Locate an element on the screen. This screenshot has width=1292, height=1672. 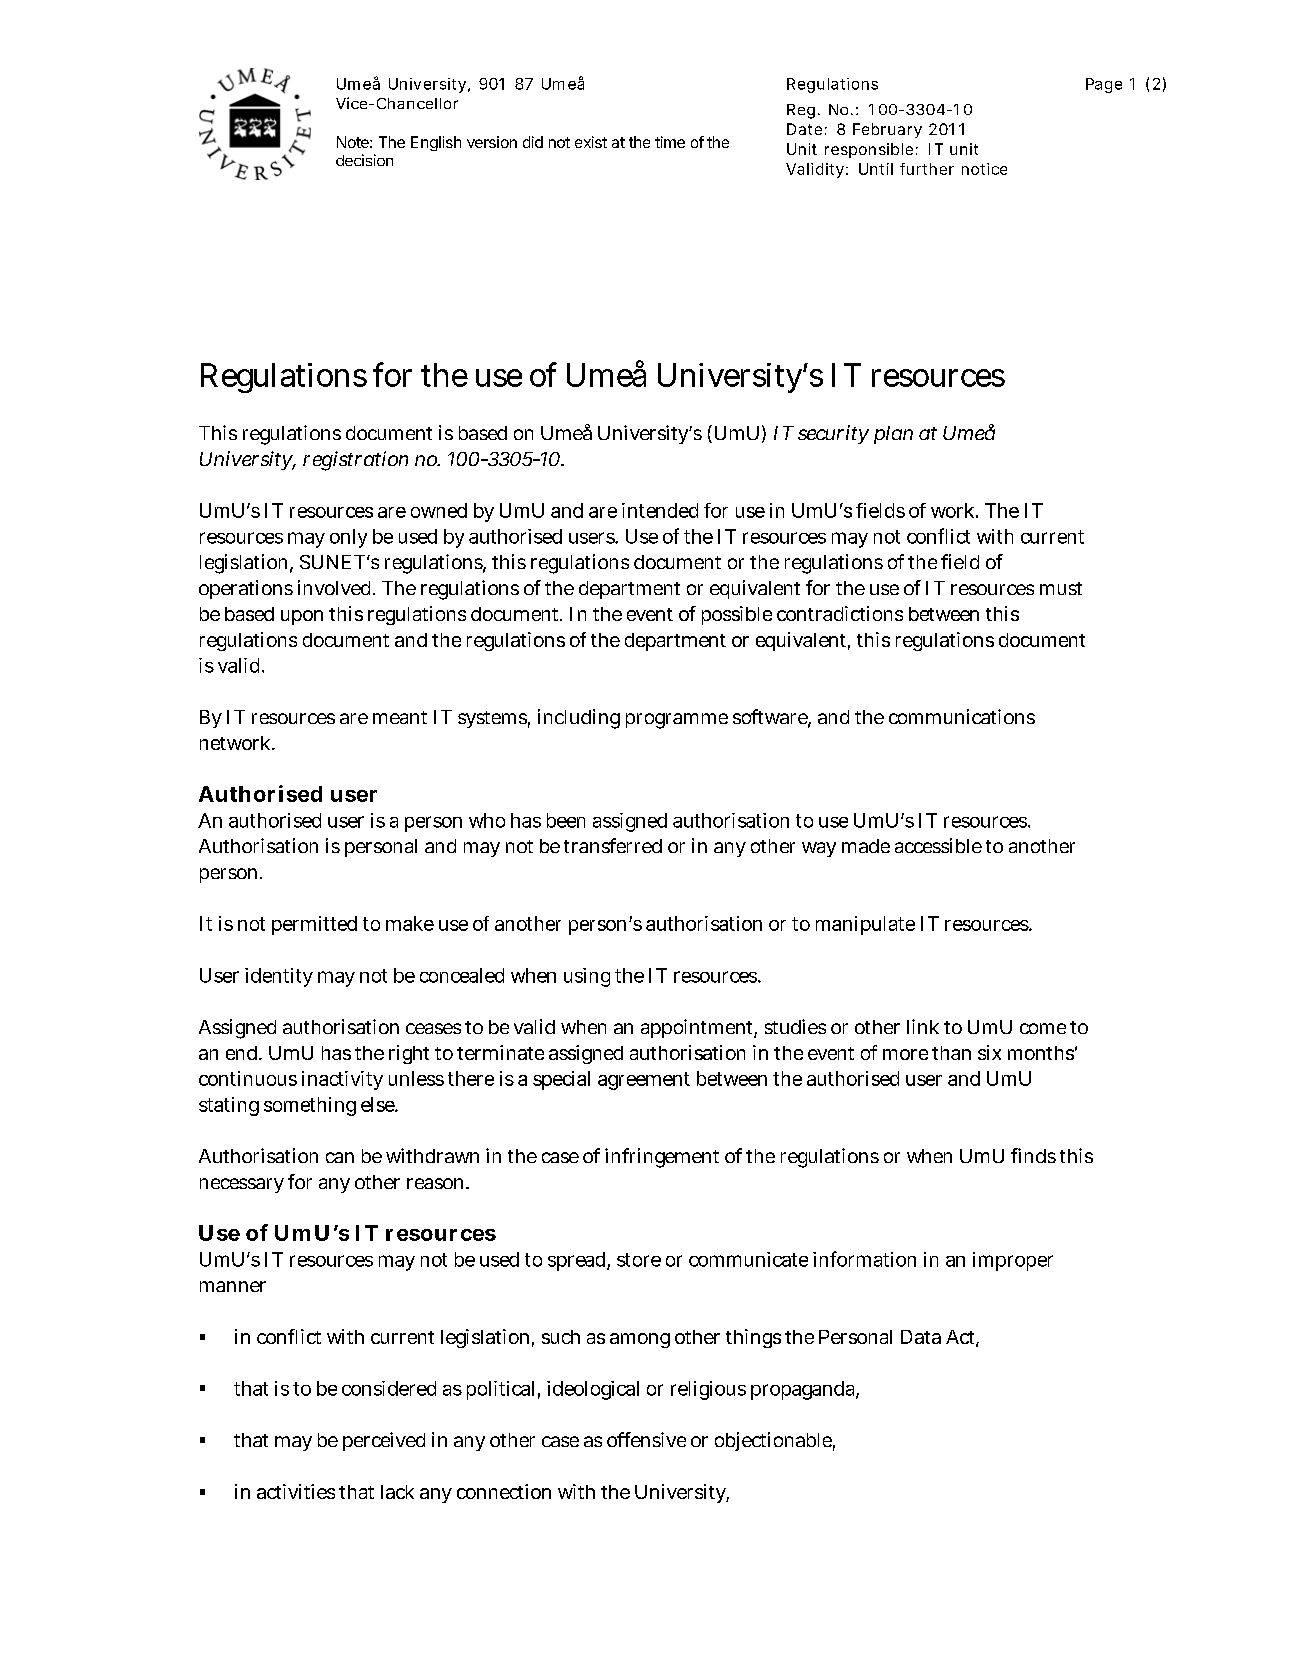
offensive is located at coordinates (646, 1439).
